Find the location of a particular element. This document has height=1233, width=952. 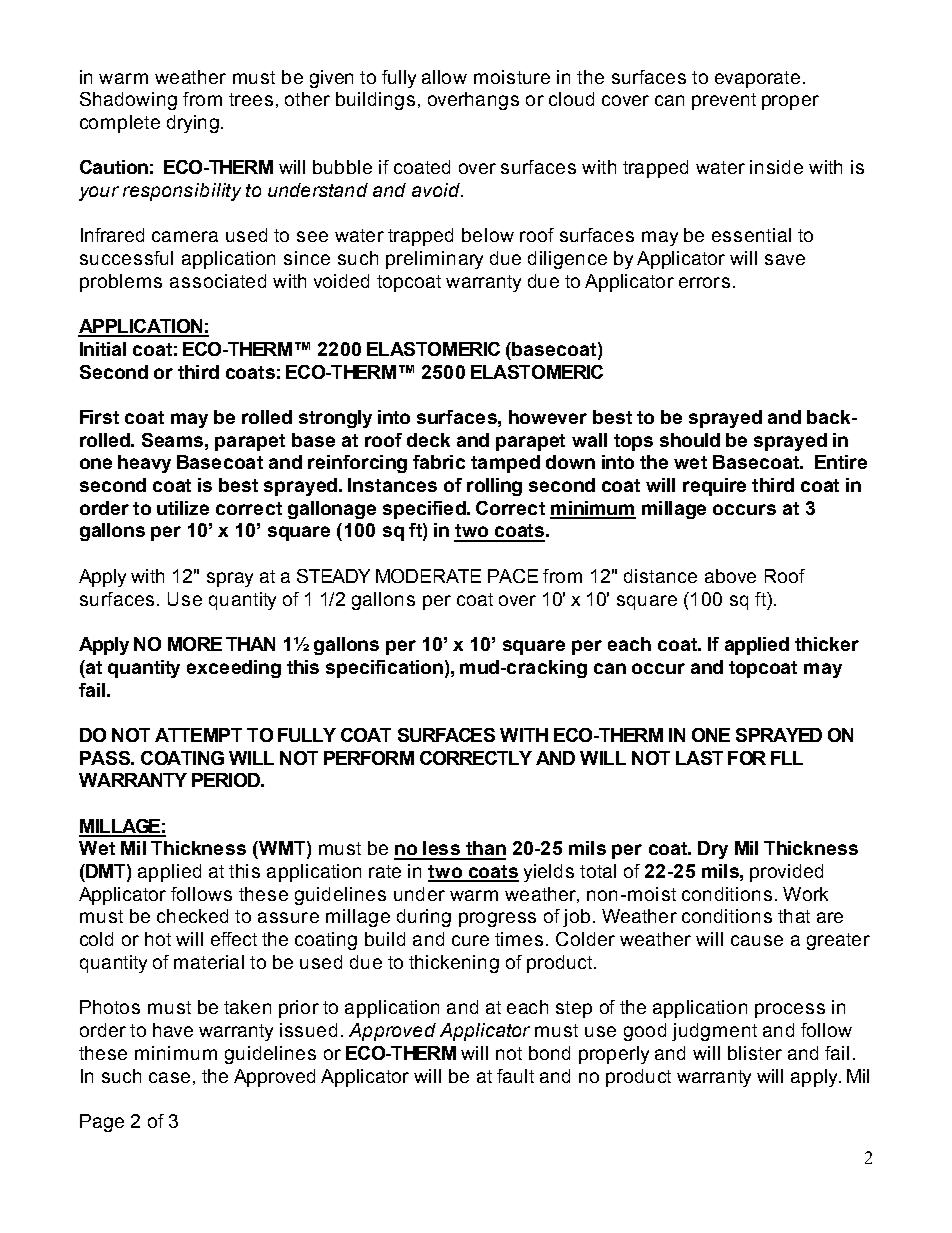

drying is located at coordinates (193, 124).
